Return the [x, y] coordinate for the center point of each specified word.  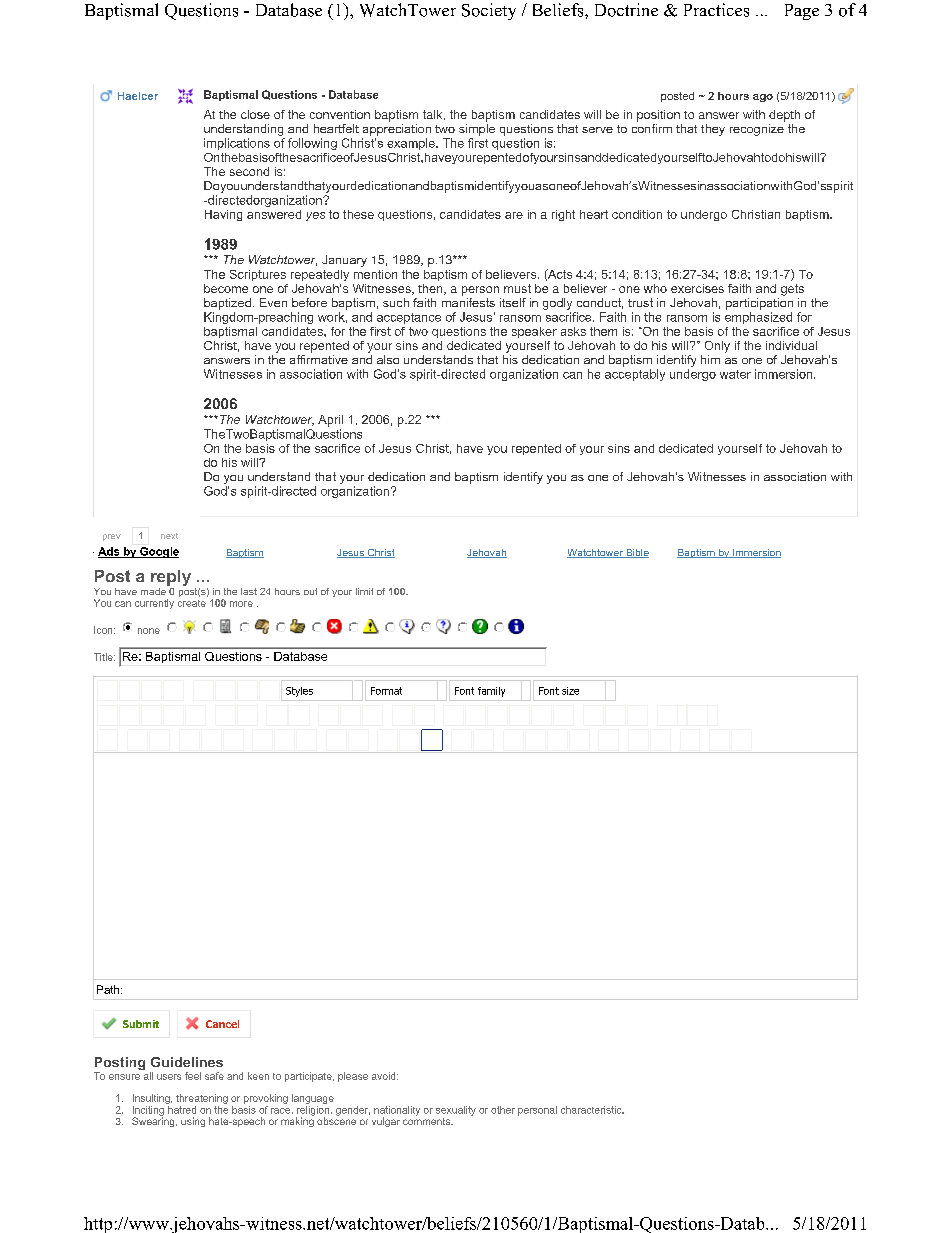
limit [364, 591]
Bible [636, 553]
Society [489, 11]
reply [171, 578]
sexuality [456, 1111]
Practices [716, 10]
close [255, 114]
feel [193, 1076]
